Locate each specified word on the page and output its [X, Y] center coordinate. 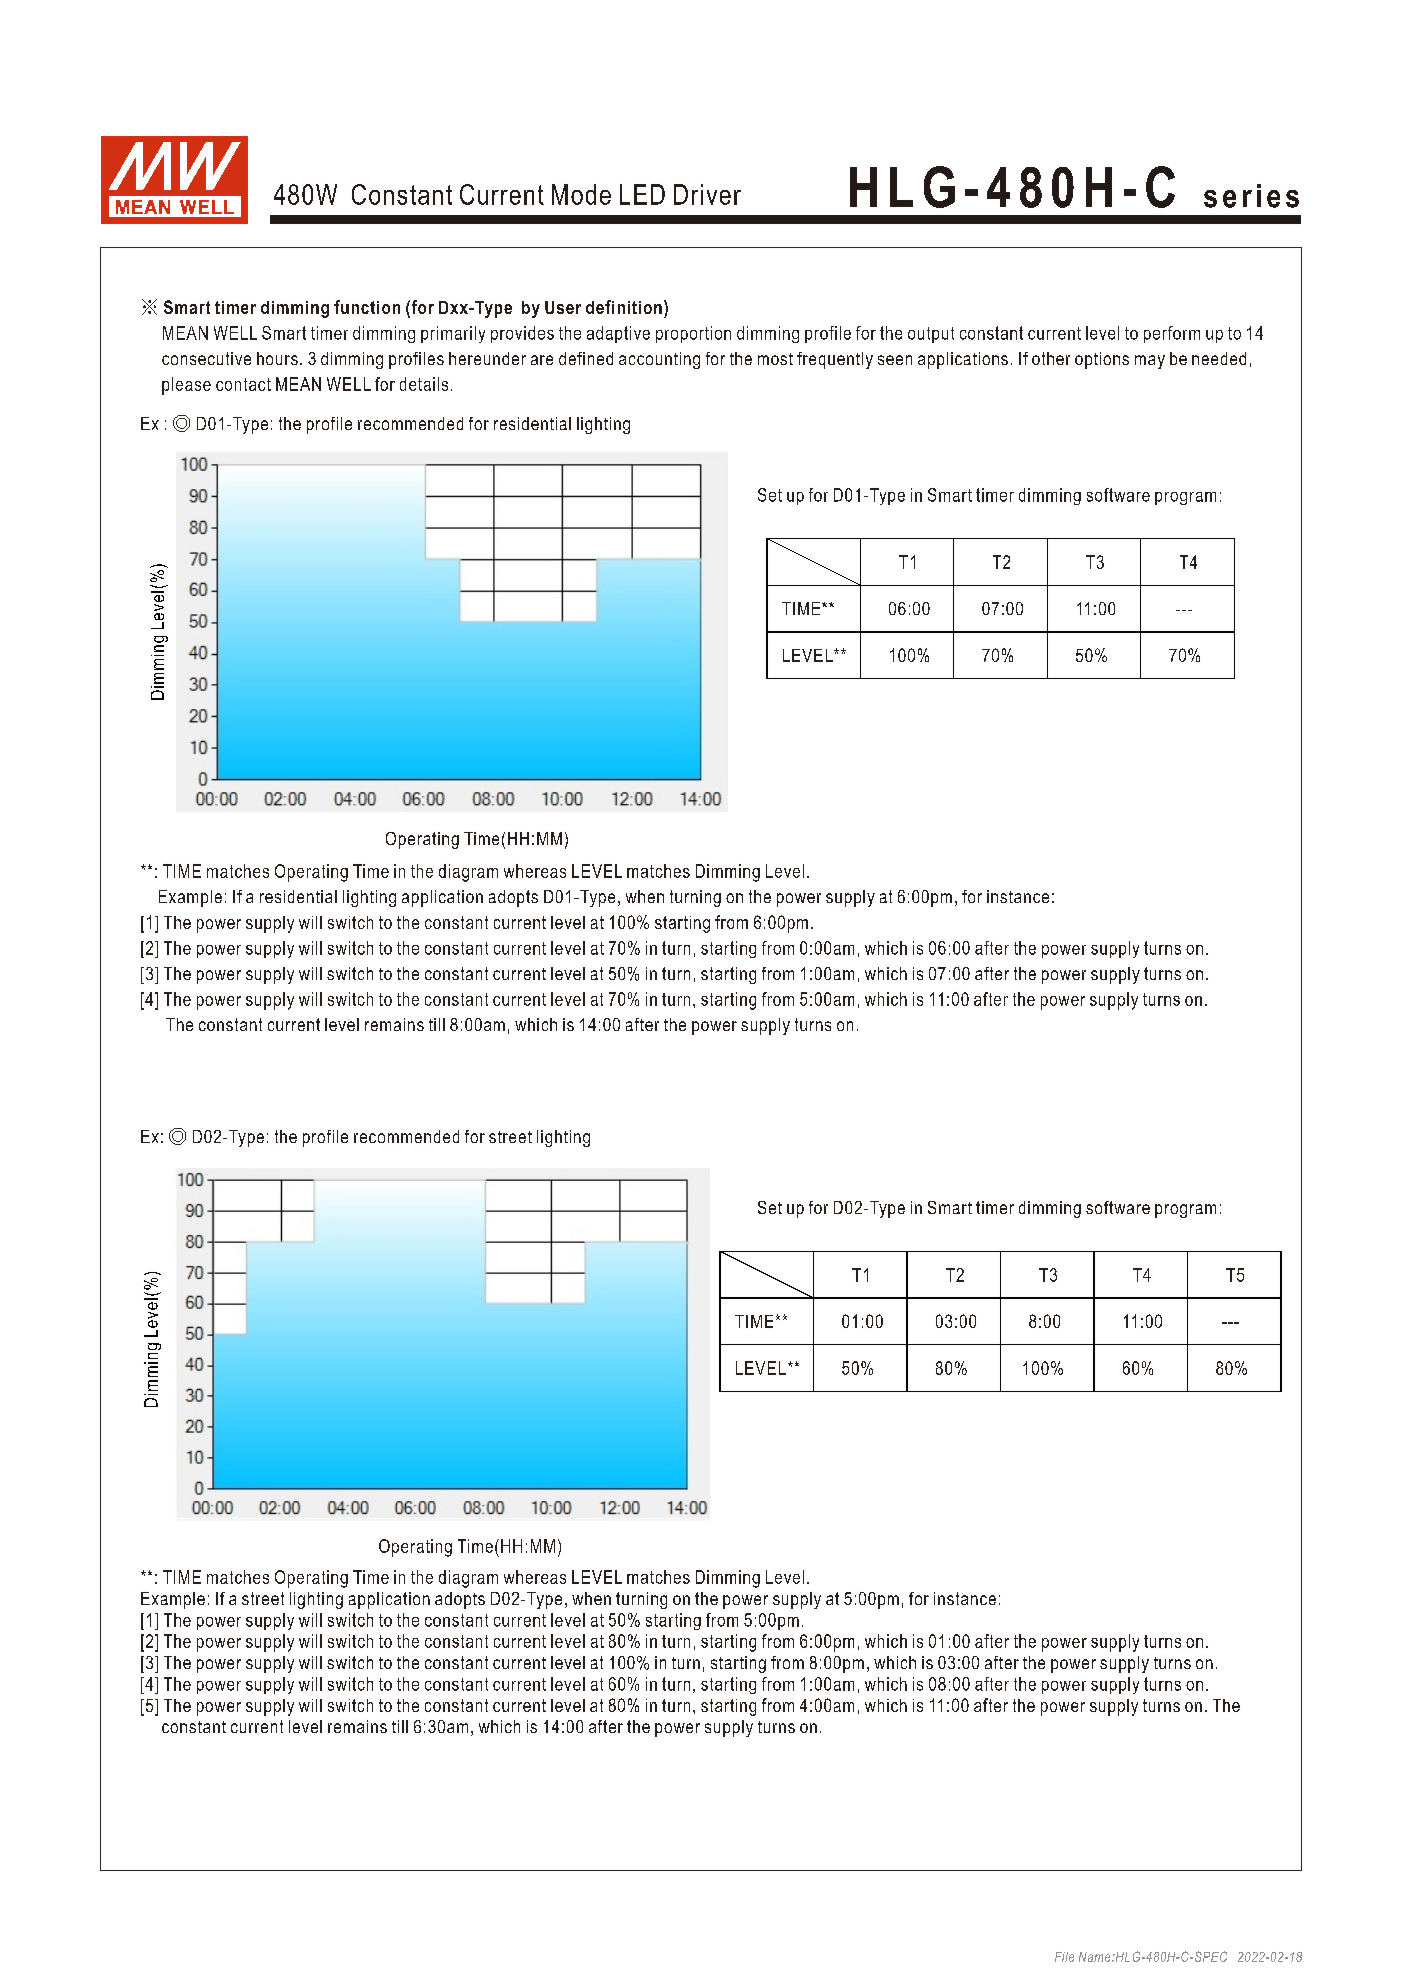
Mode [581, 194]
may [1150, 362]
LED [642, 194]
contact [243, 384]
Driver [707, 194]
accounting [659, 360]
